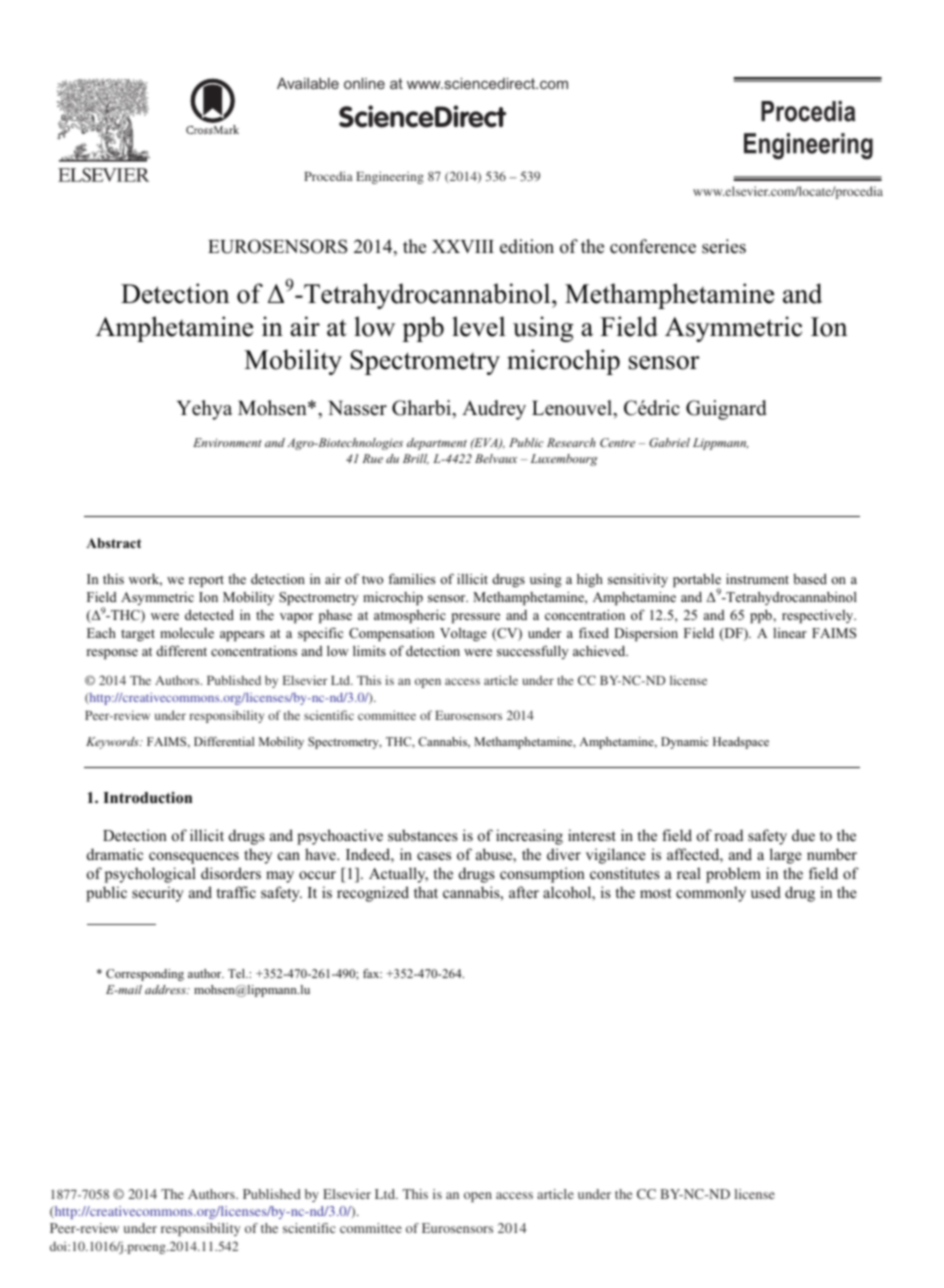  Describe the element at coordinates (724, 246) in the document. I see `series` at that location.
